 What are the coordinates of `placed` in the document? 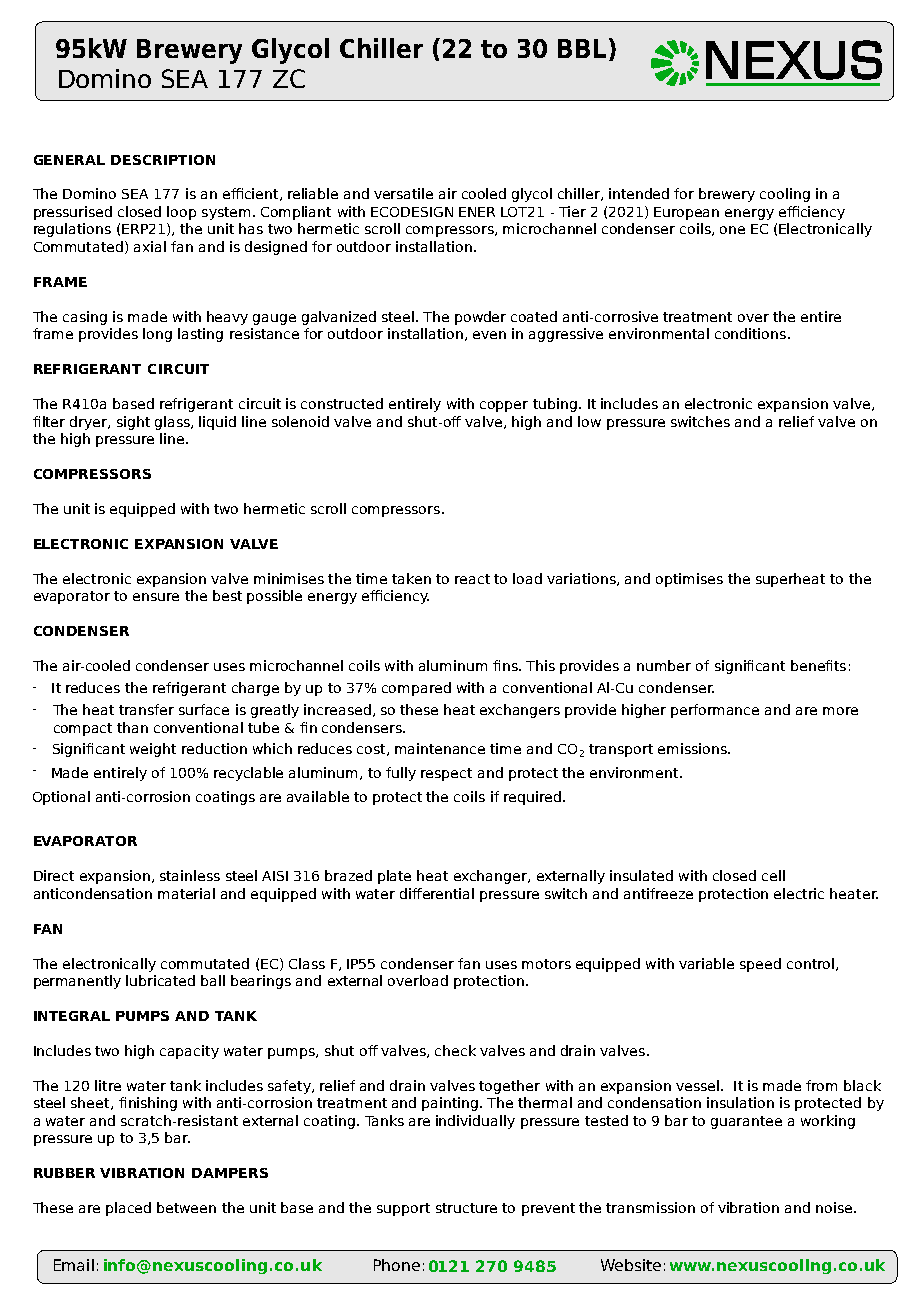 It's located at (128, 1209).
